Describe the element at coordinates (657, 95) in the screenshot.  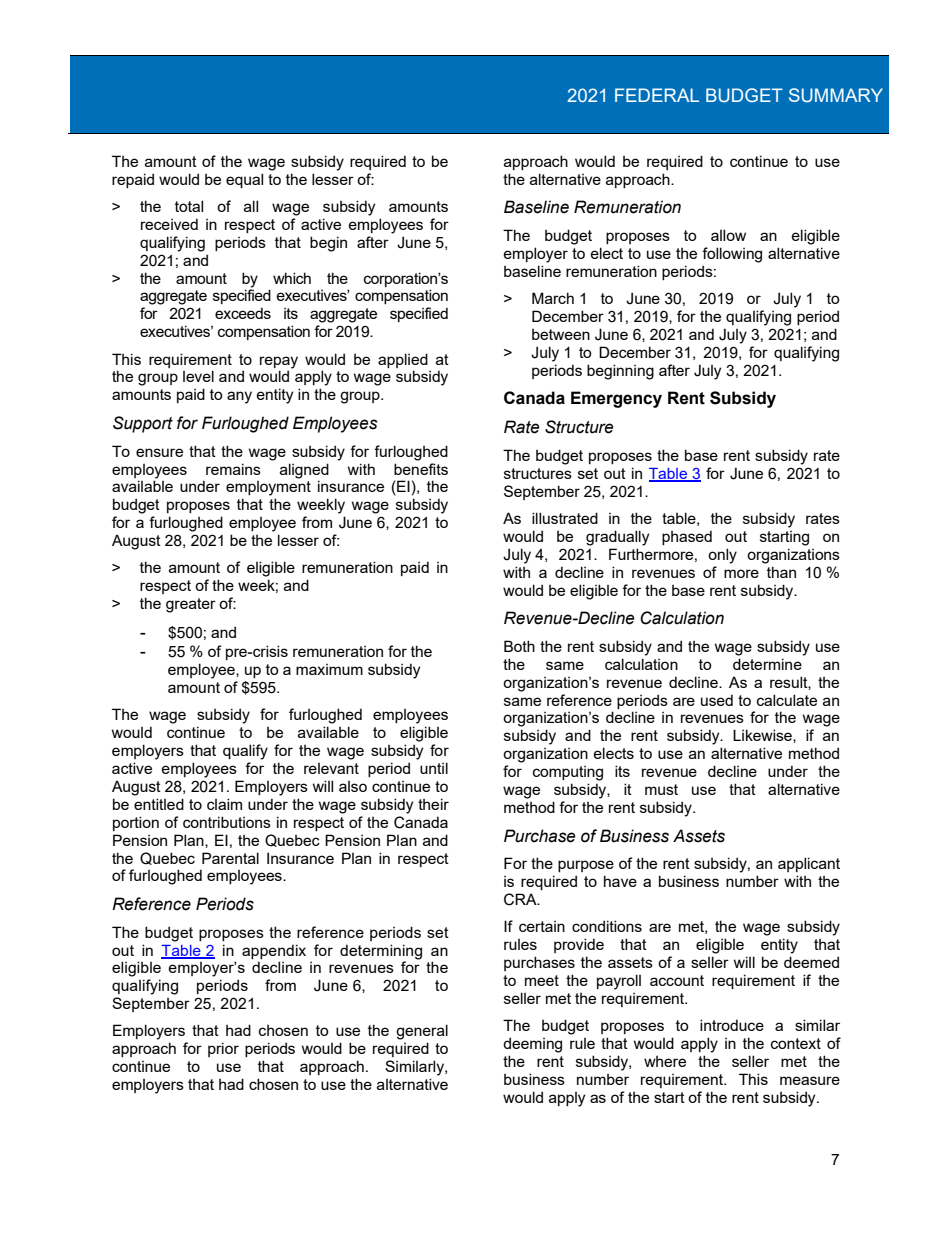
I see `FEDERAL` at that location.
